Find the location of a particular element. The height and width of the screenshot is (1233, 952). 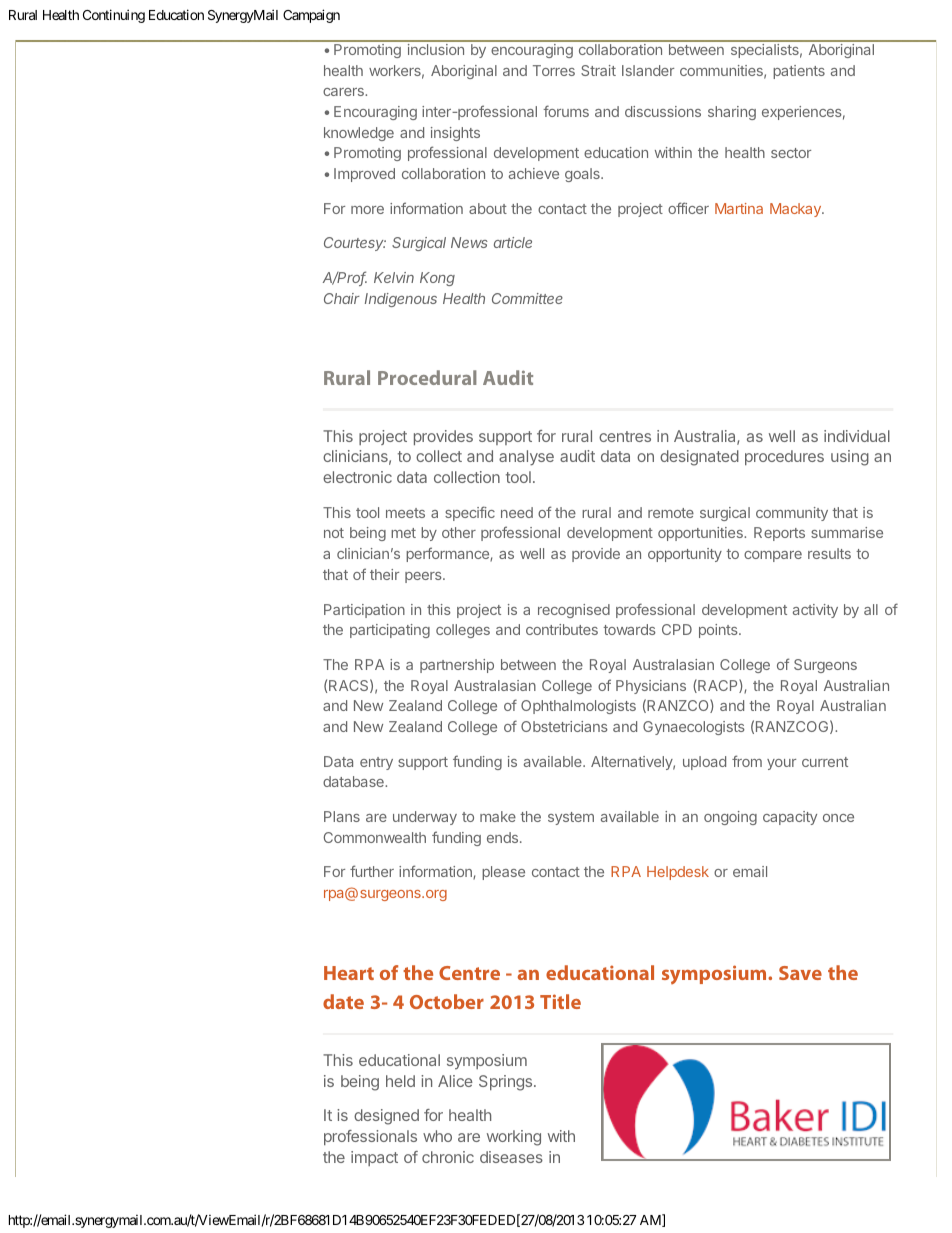

procedures is located at coordinates (784, 457).
